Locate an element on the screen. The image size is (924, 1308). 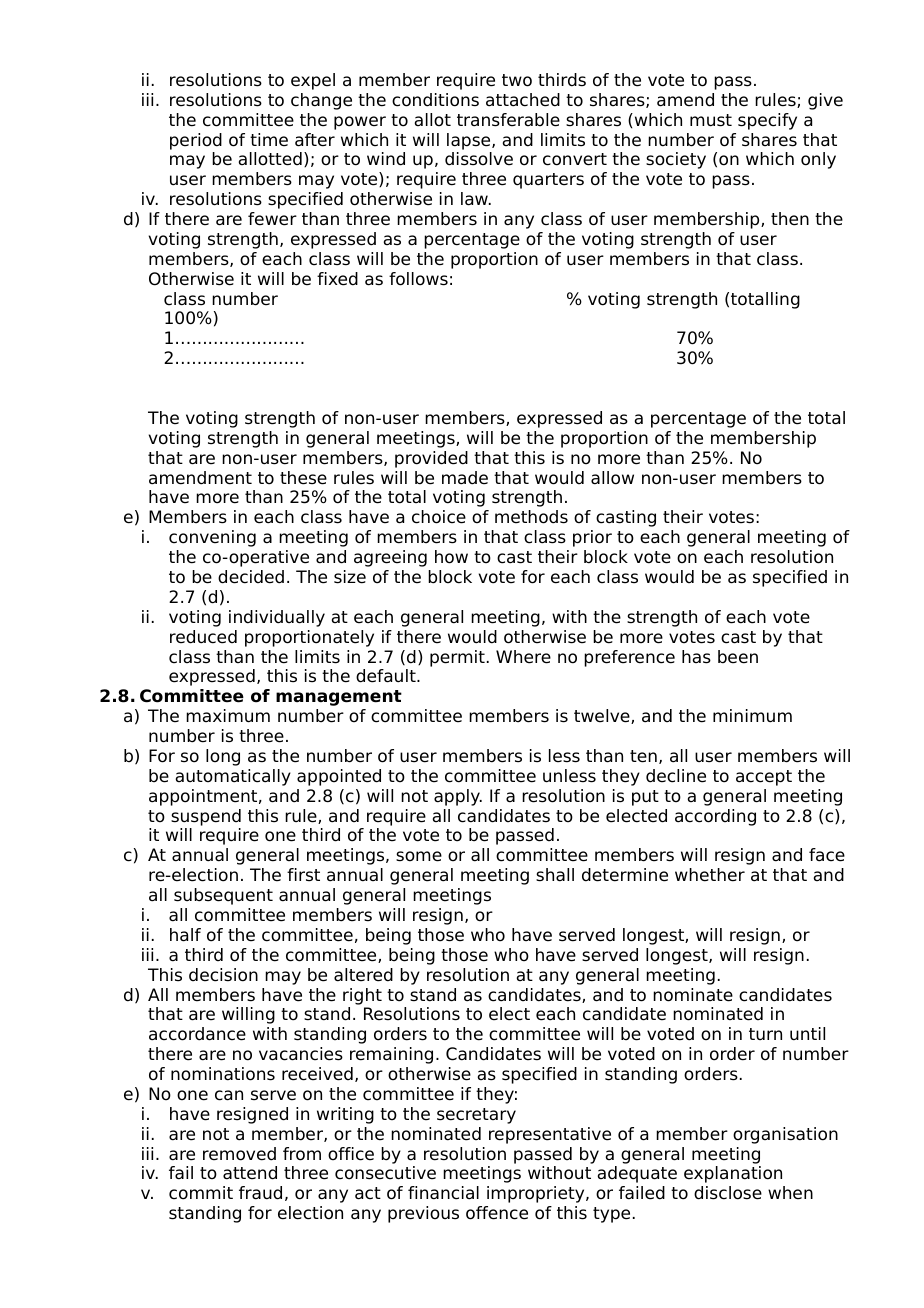
time is located at coordinates (269, 140).
